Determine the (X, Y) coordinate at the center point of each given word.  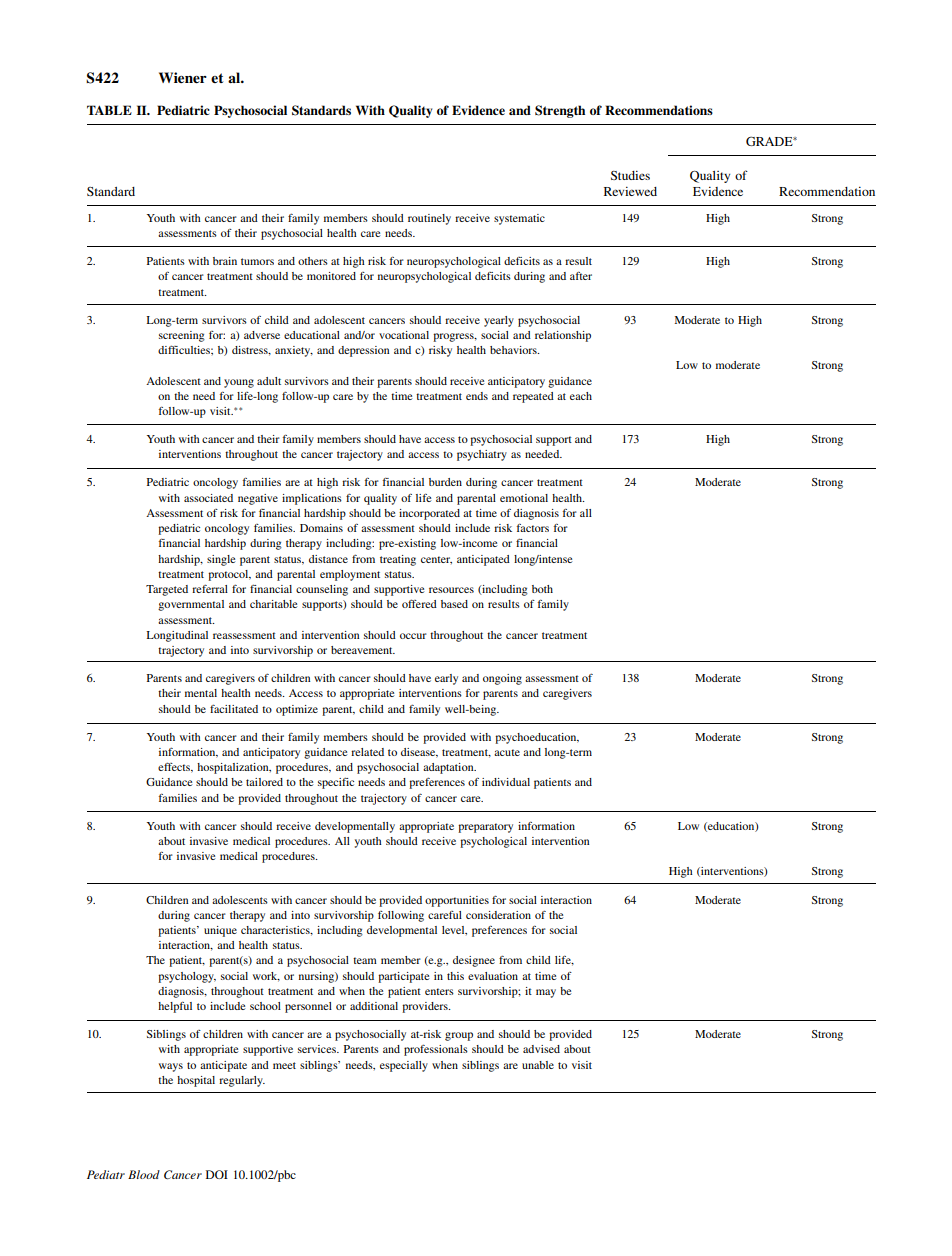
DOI (217, 1174)
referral (210, 589)
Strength (560, 111)
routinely (429, 219)
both (542, 589)
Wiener (183, 77)
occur (413, 636)
